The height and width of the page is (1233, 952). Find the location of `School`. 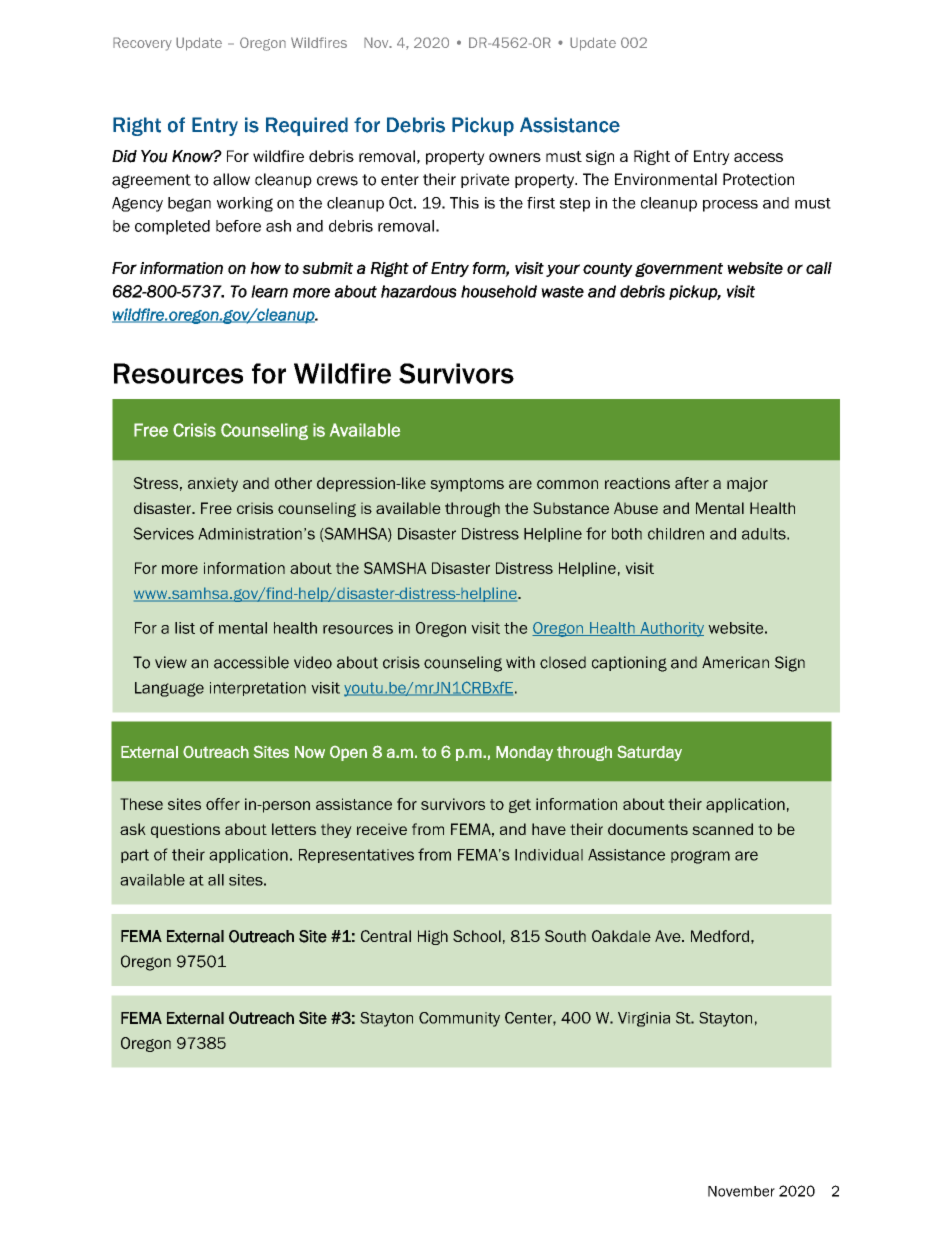

School is located at coordinates (477, 936).
